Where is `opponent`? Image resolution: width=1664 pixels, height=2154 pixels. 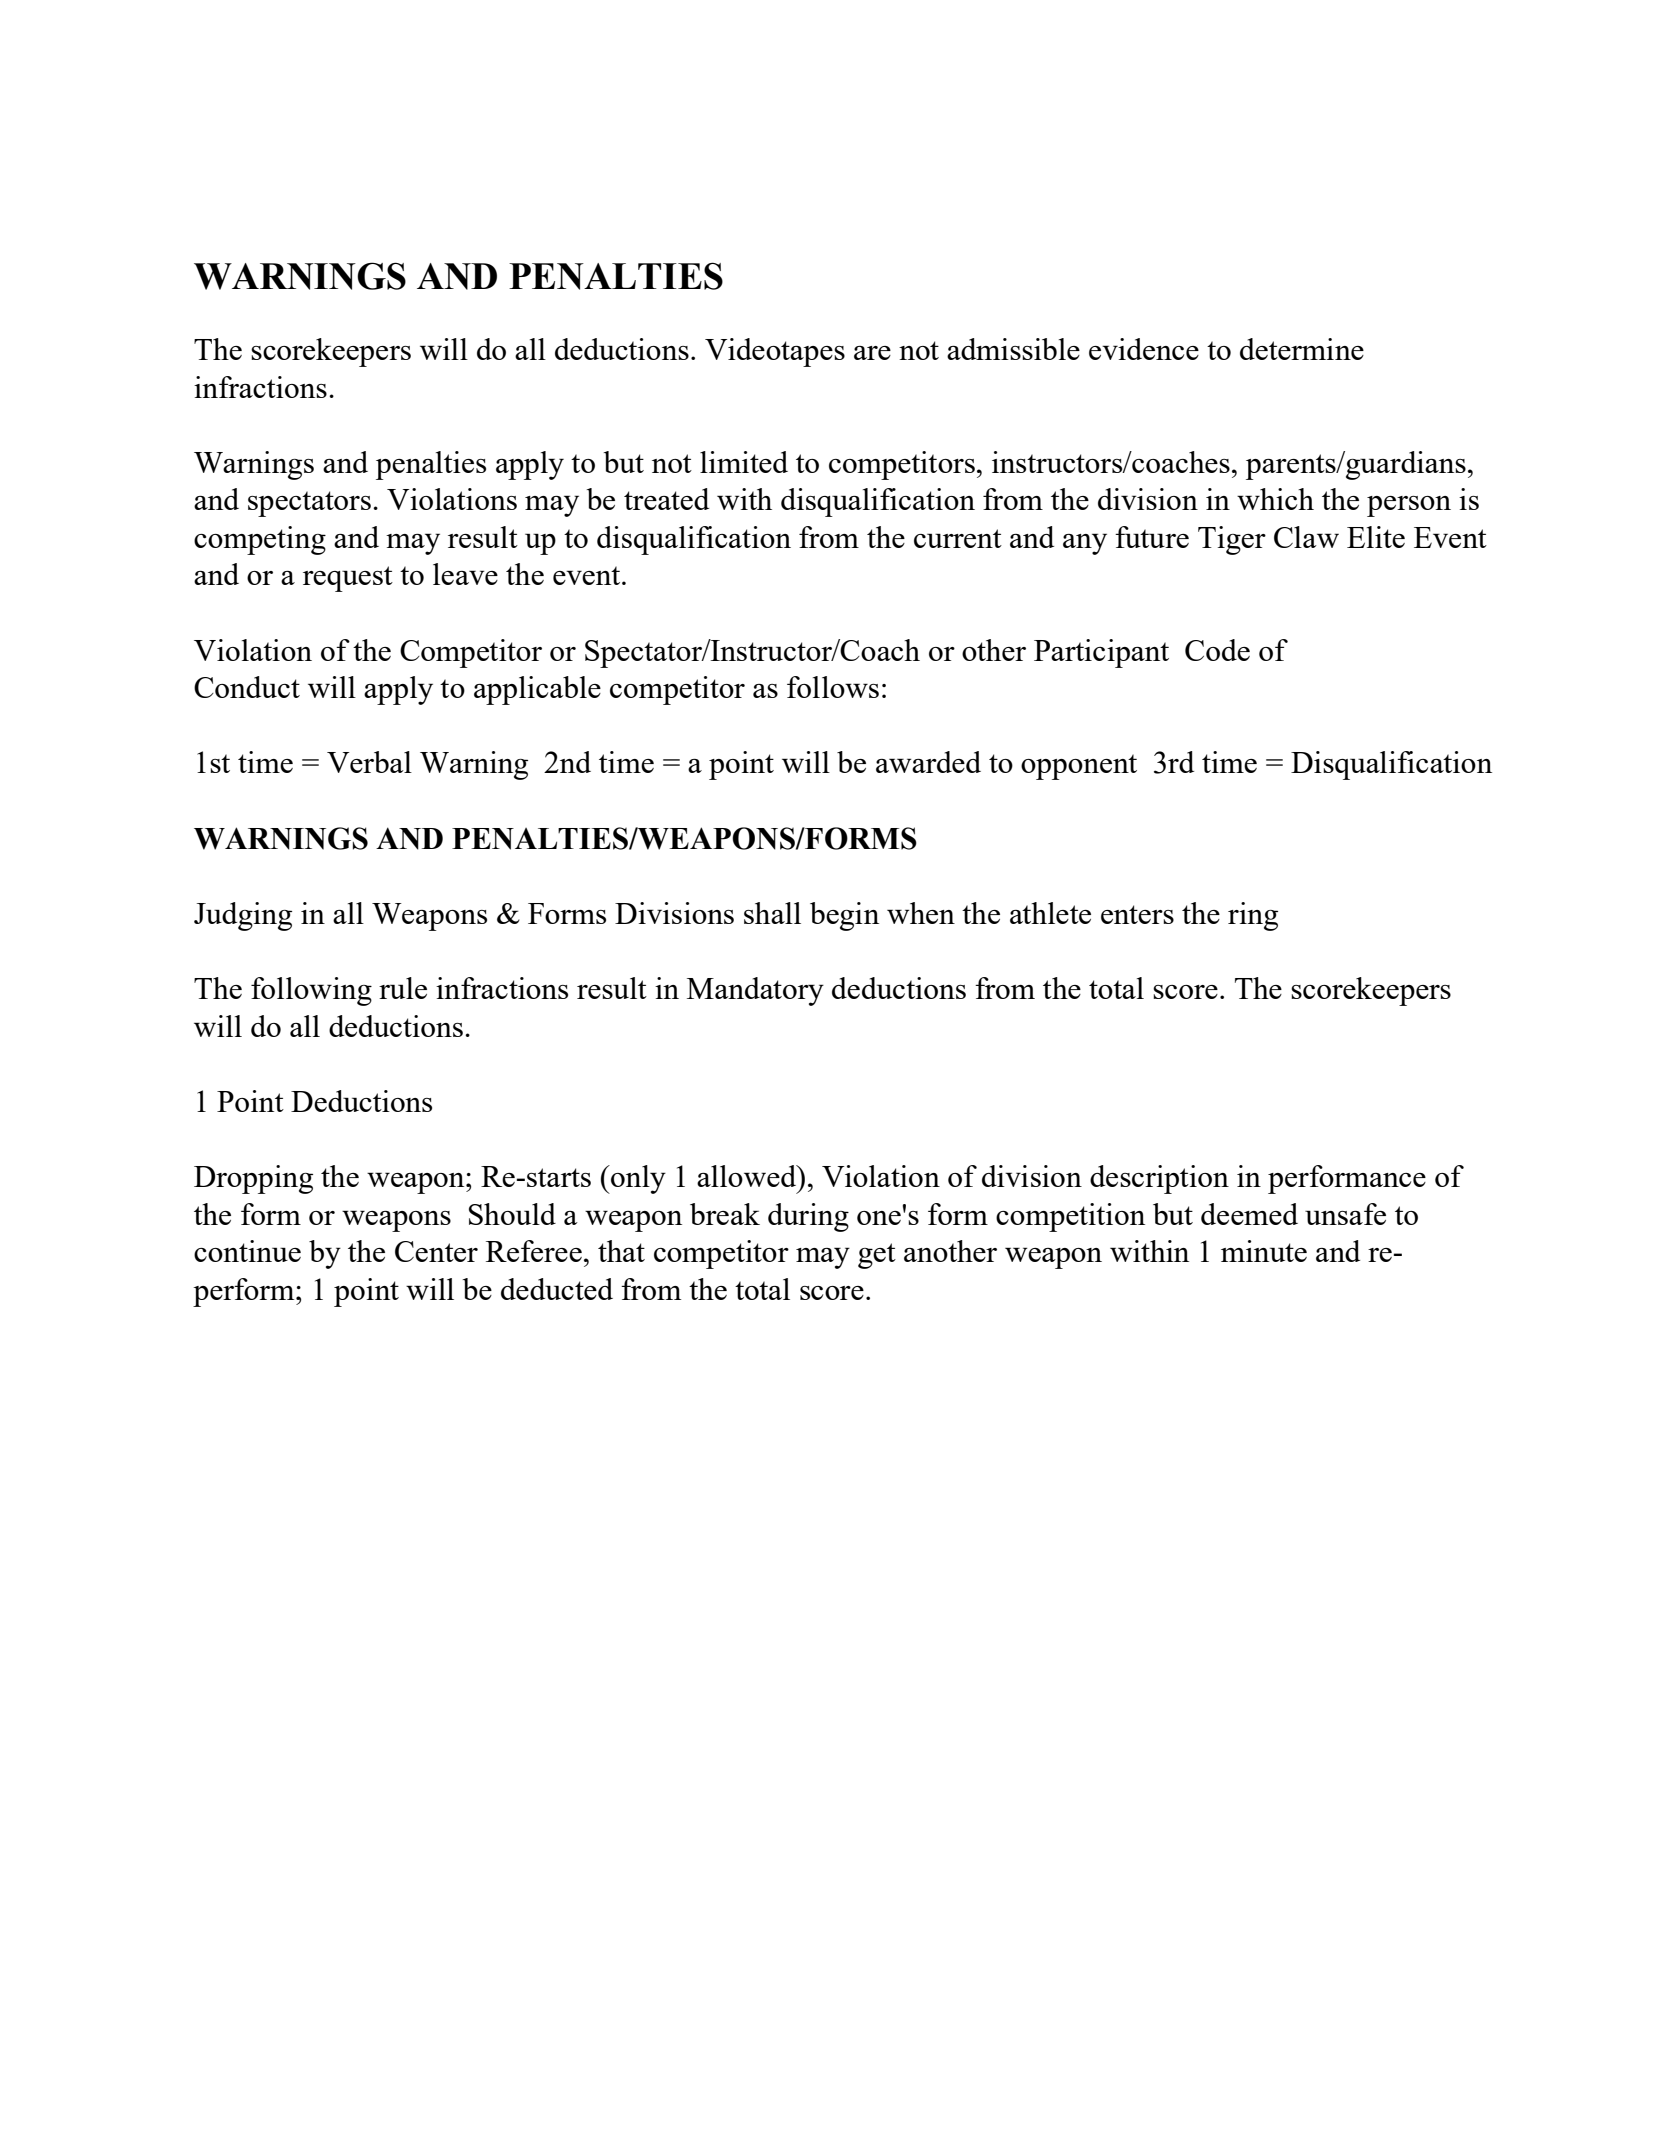
opponent is located at coordinates (1079, 767).
